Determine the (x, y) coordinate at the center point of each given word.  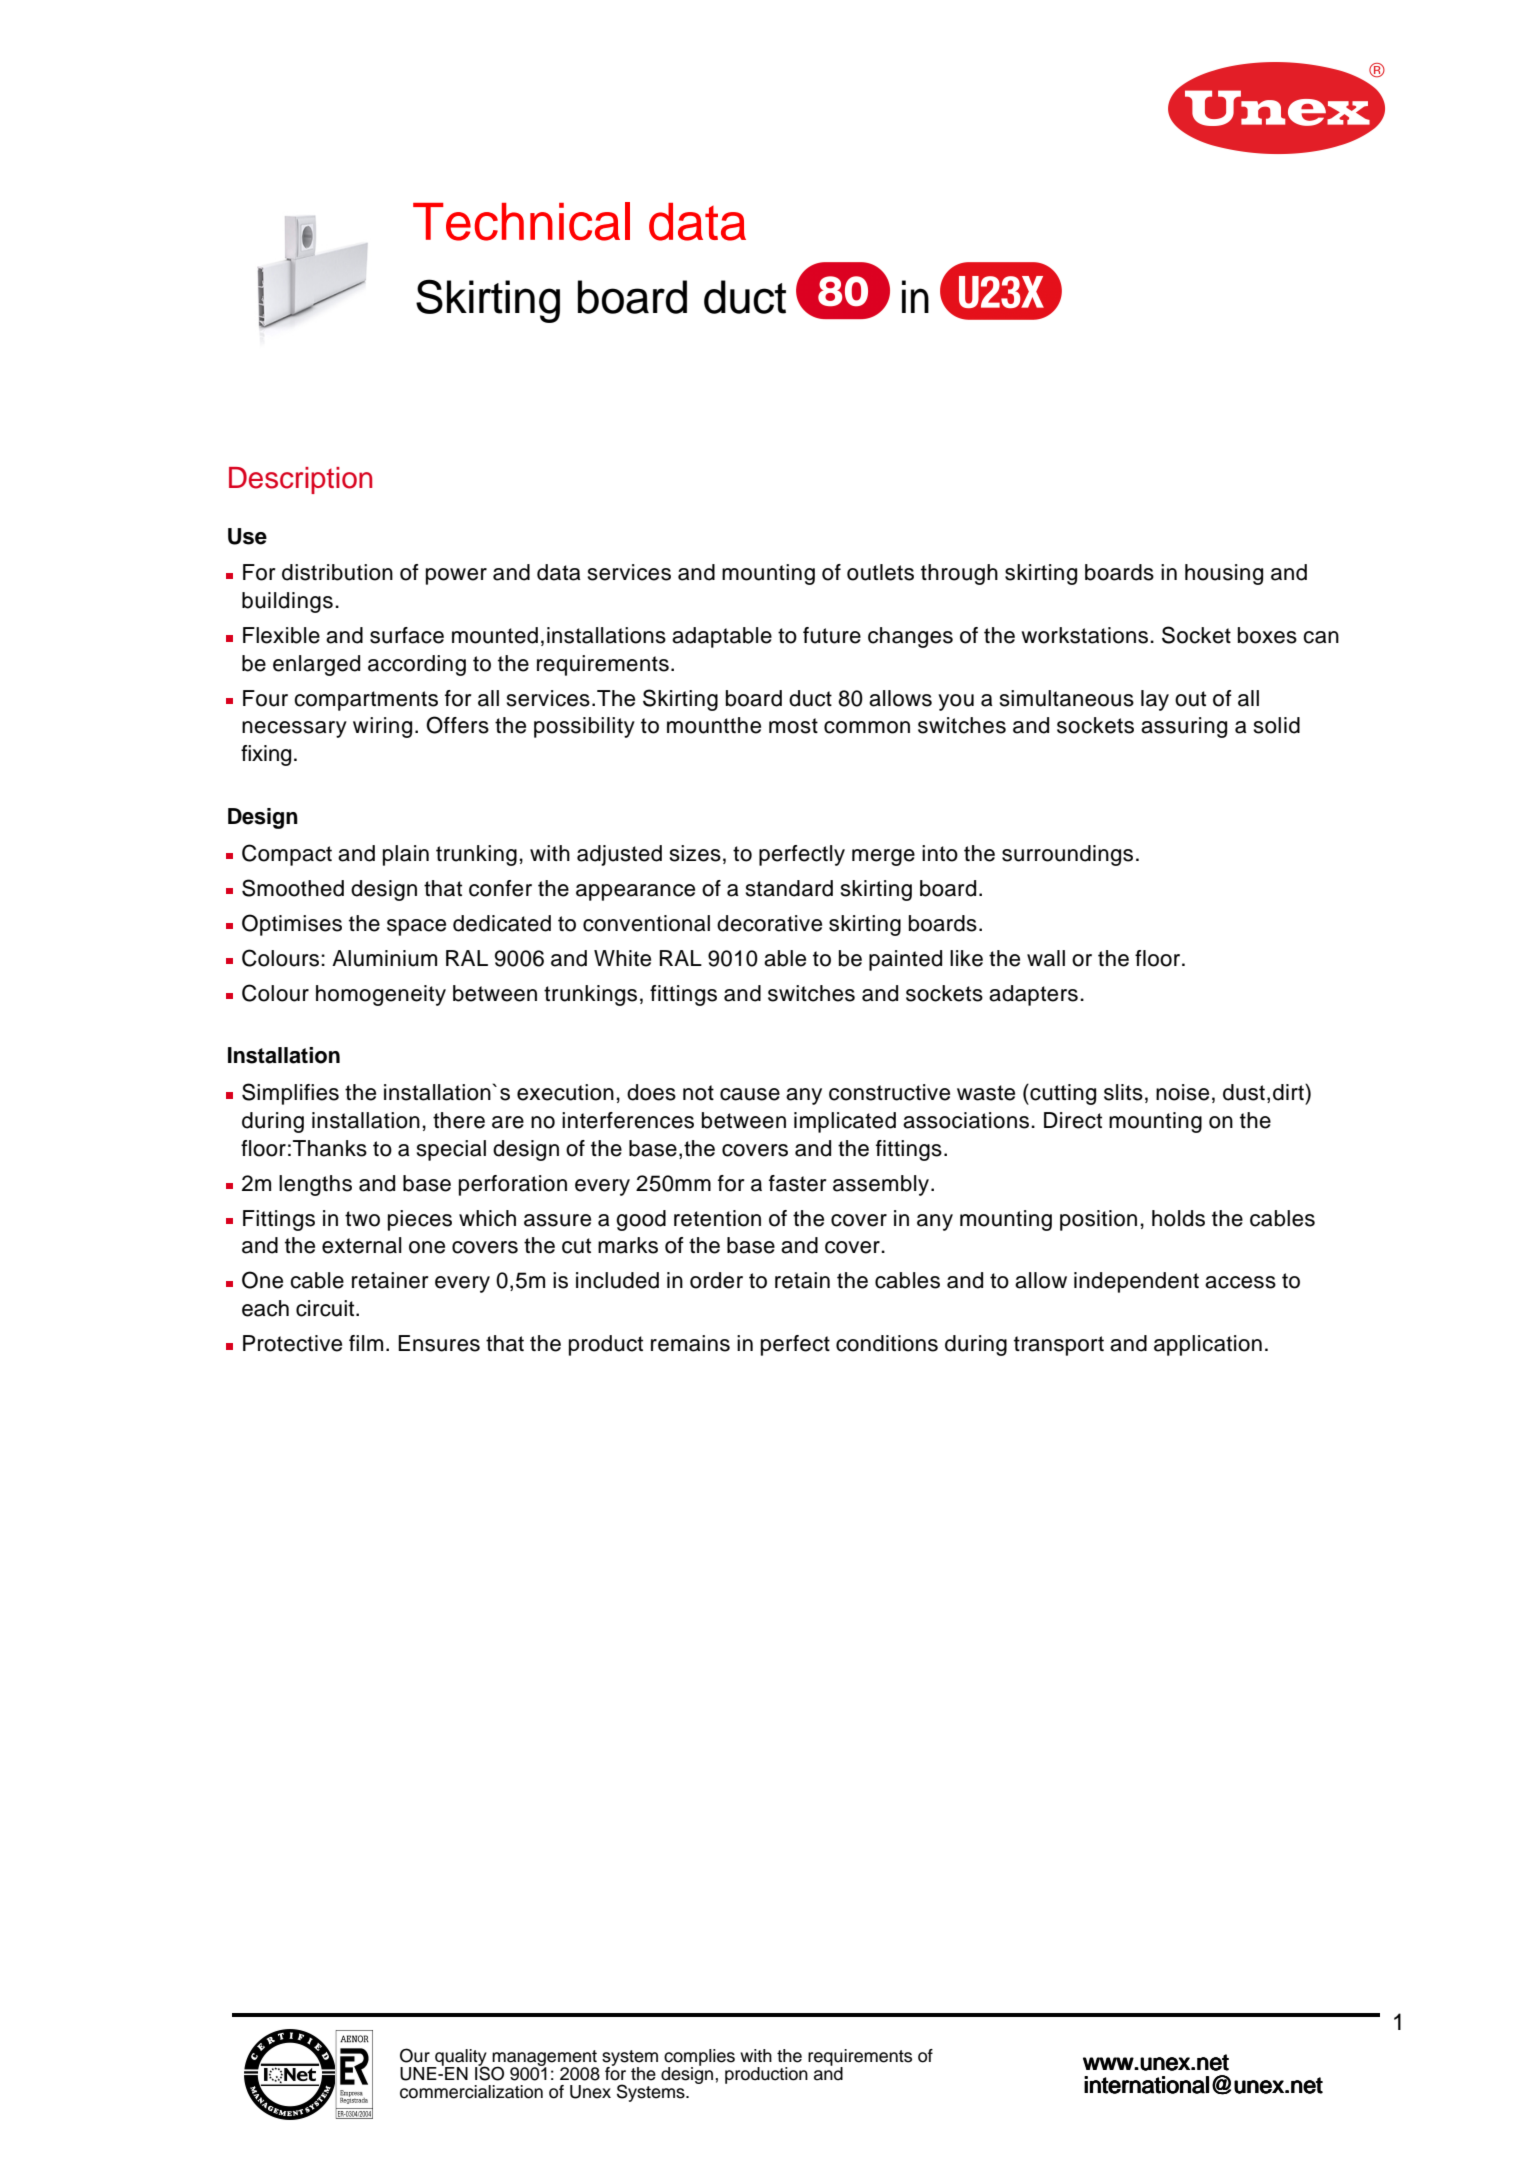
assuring (1184, 727)
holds (1178, 1218)
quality (460, 2058)
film (366, 1343)
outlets (880, 572)
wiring (382, 727)
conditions (887, 1343)
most (793, 726)
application (1208, 1345)
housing (1224, 574)
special (451, 1150)
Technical (521, 221)
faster (798, 1183)
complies (699, 2058)
